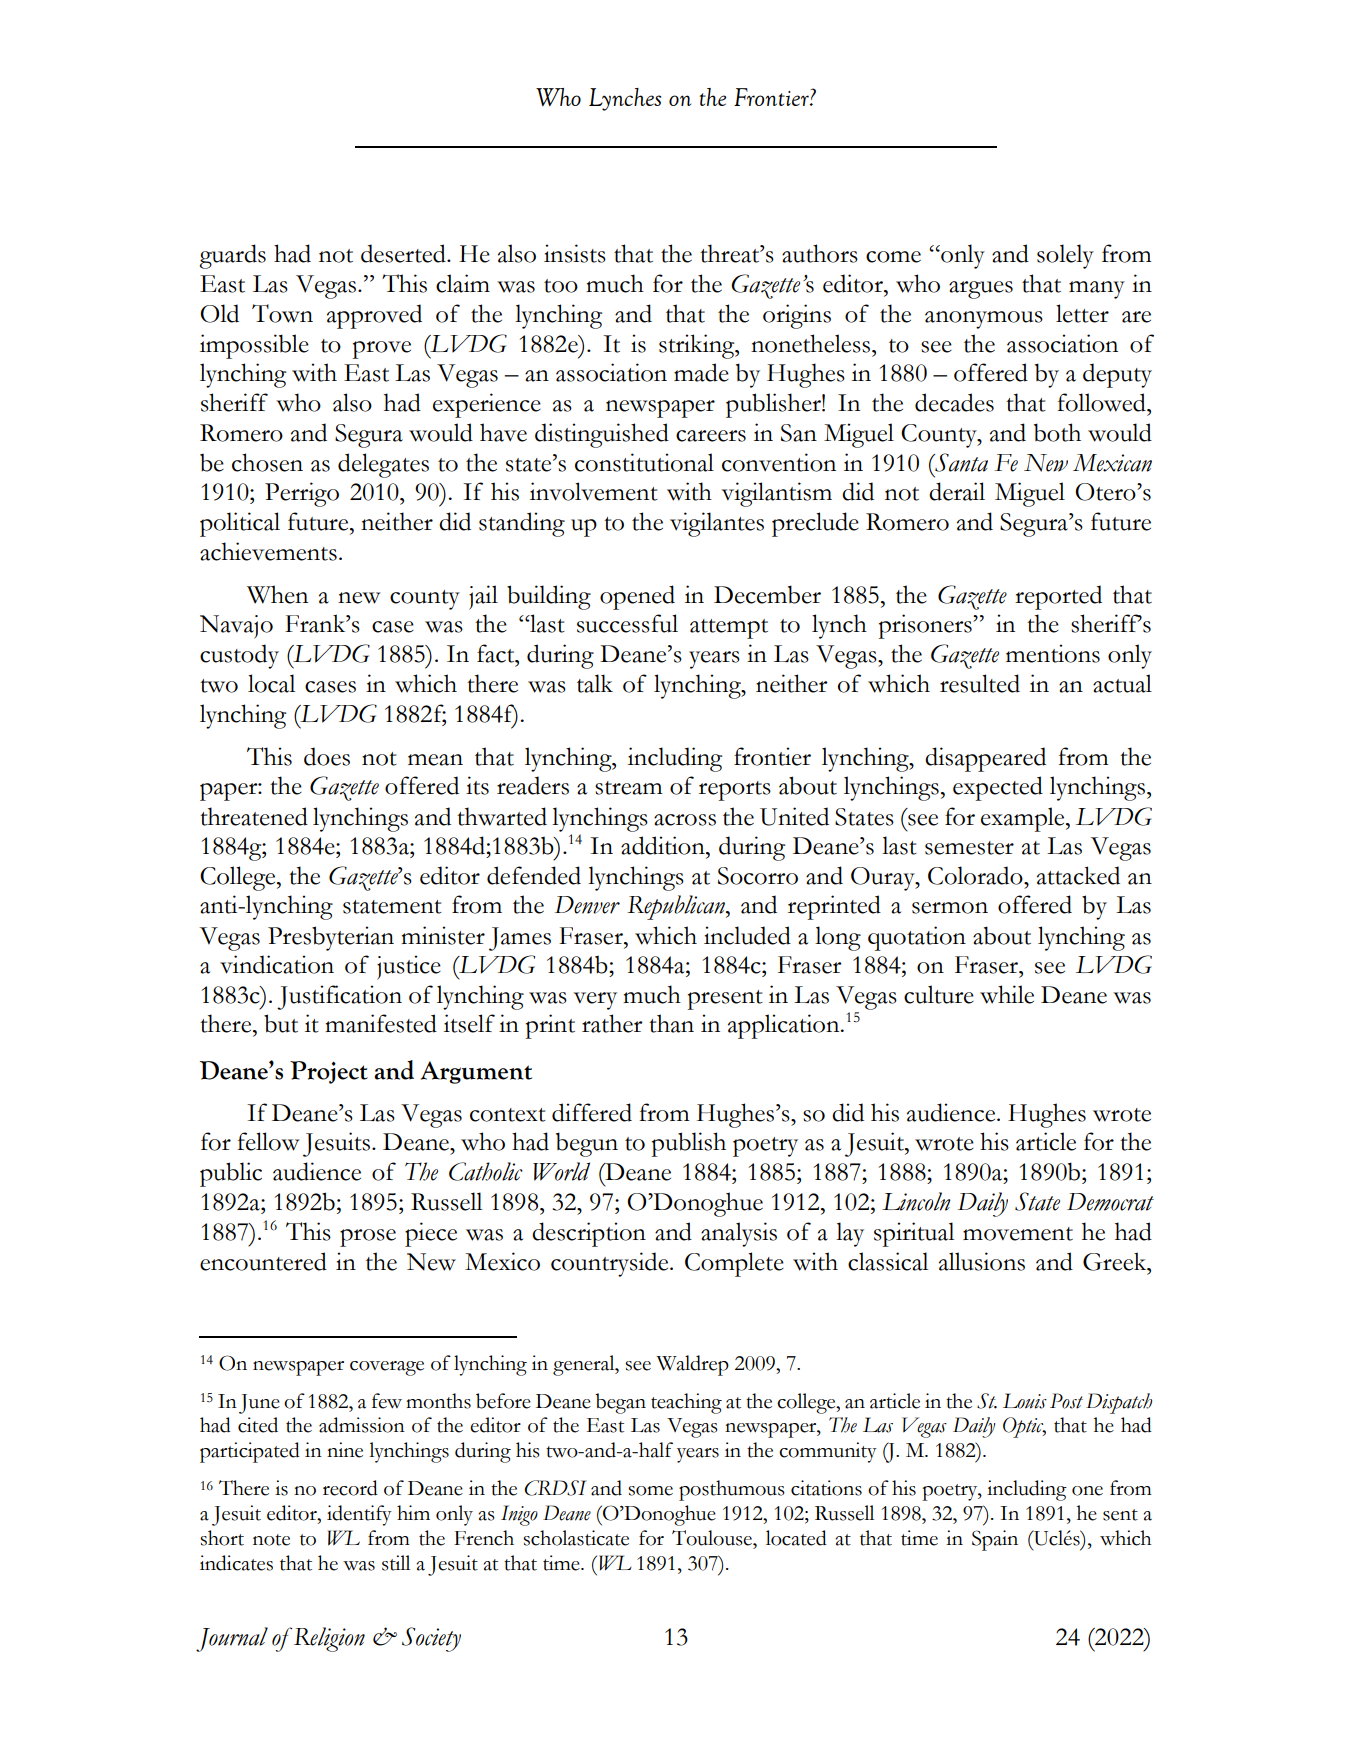 The image size is (1349, 1746). What do you see at coordinates (747, 935) in the document?
I see `included` at bounding box center [747, 935].
